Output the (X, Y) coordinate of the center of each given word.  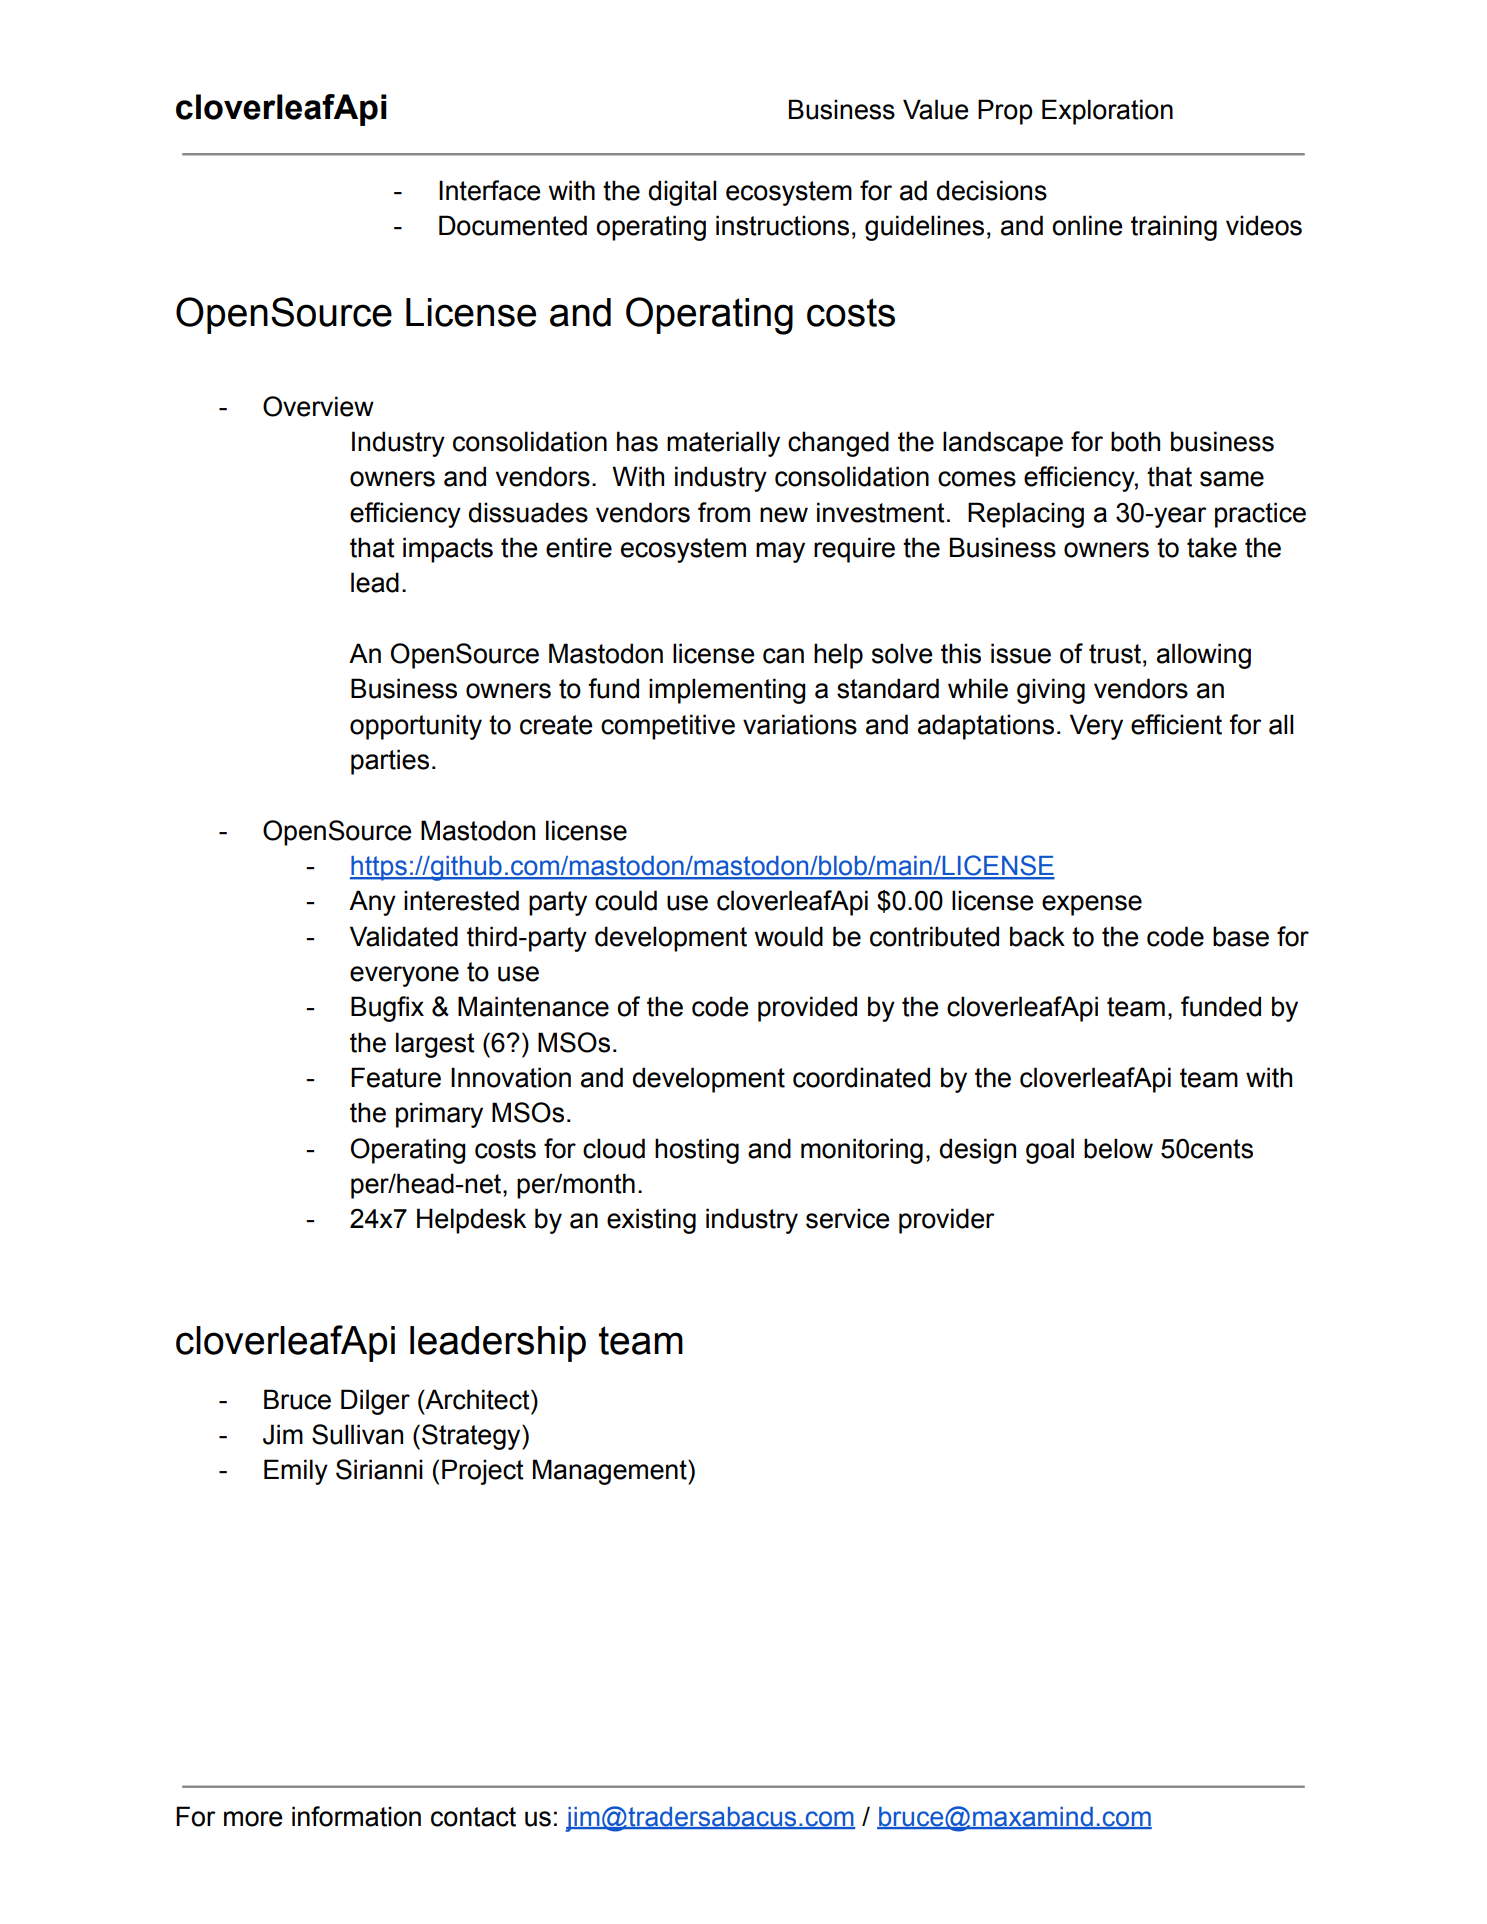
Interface (489, 190)
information (356, 1816)
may (780, 552)
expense (1092, 905)
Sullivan (357, 1434)
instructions (782, 225)
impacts (448, 550)
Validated (404, 936)
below (1118, 1148)
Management (611, 1472)
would (789, 936)
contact (473, 1817)
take (1212, 547)
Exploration (1107, 112)
